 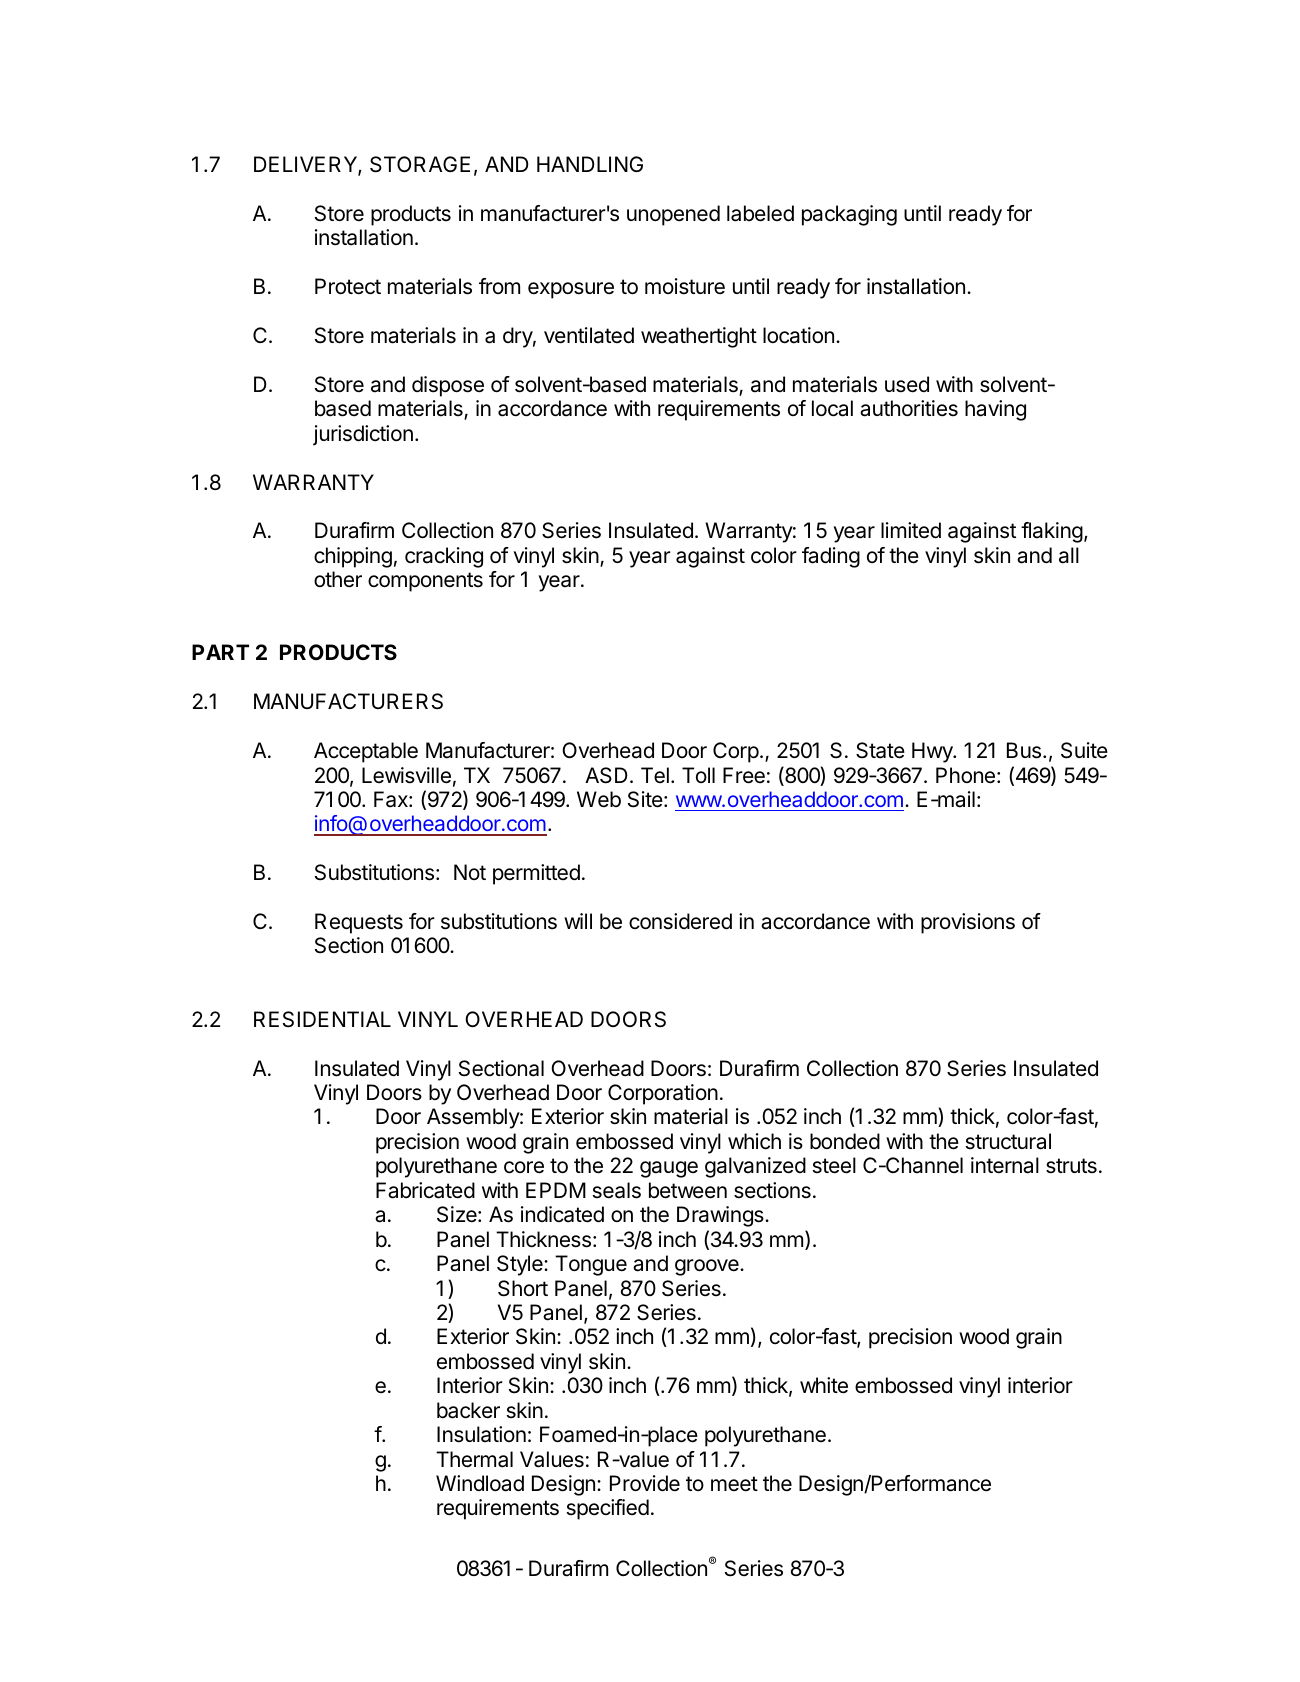 I want to click on Thermal, so click(x=474, y=1459).
